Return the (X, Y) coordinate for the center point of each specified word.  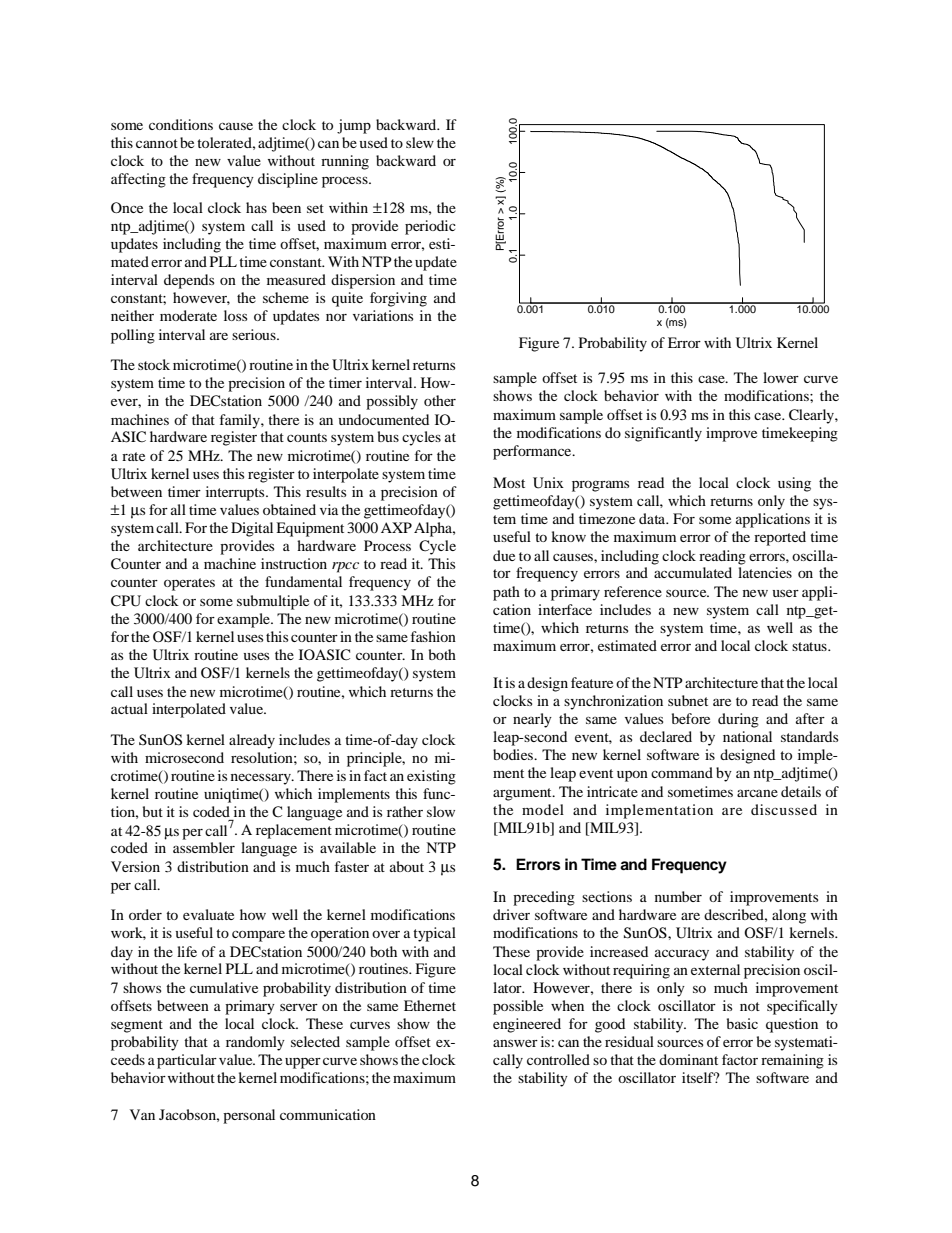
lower (781, 377)
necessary (262, 779)
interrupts (236, 493)
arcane (757, 793)
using (794, 484)
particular (187, 1061)
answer (515, 1043)
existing (431, 777)
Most (509, 482)
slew (420, 142)
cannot (157, 143)
